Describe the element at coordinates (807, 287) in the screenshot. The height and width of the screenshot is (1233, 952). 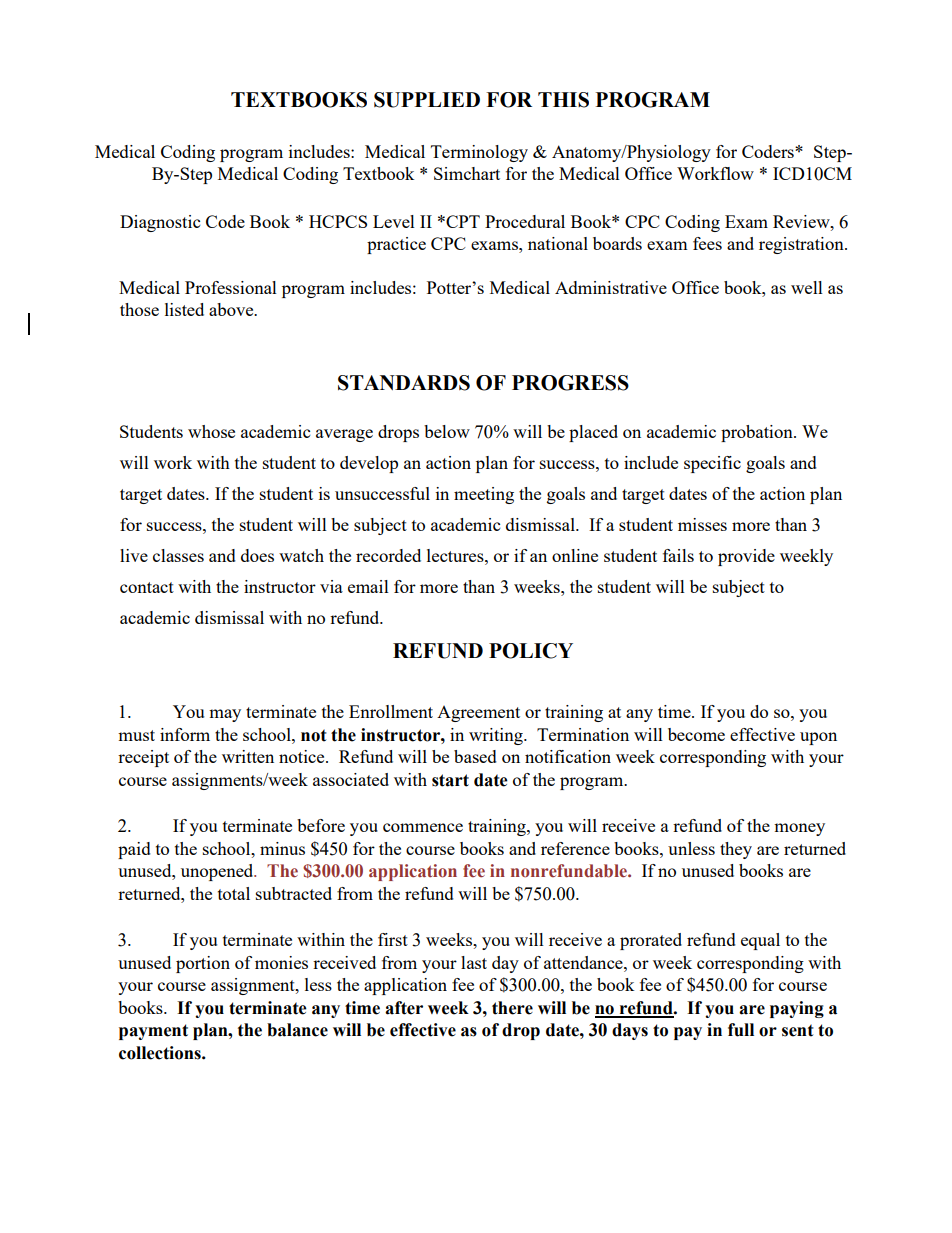
I see `well` at that location.
